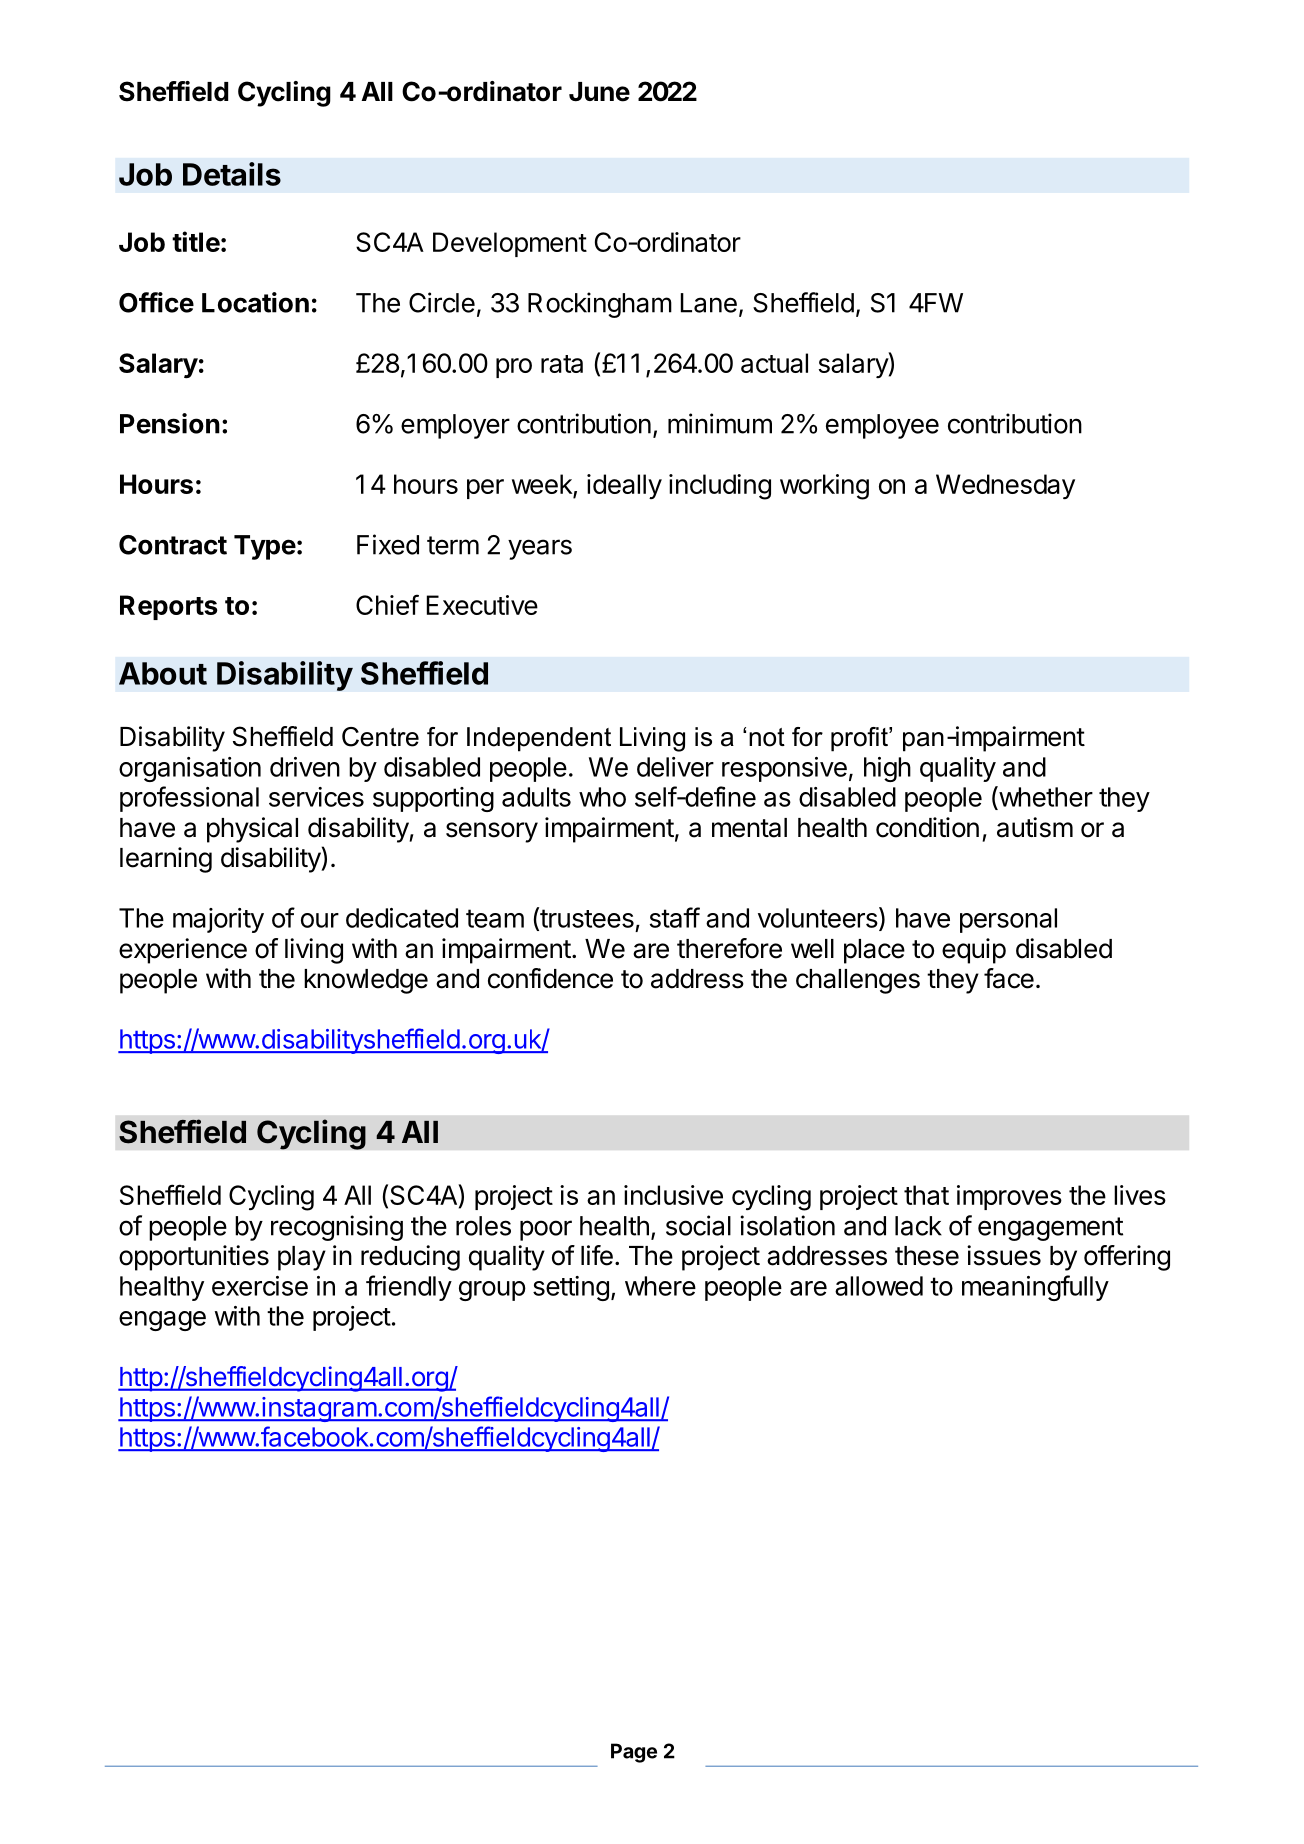 The width and height of the image is (1304, 1844). What do you see at coordinates (232, 174) in the image?
I see `Details` at bounding box center [232, 174].
